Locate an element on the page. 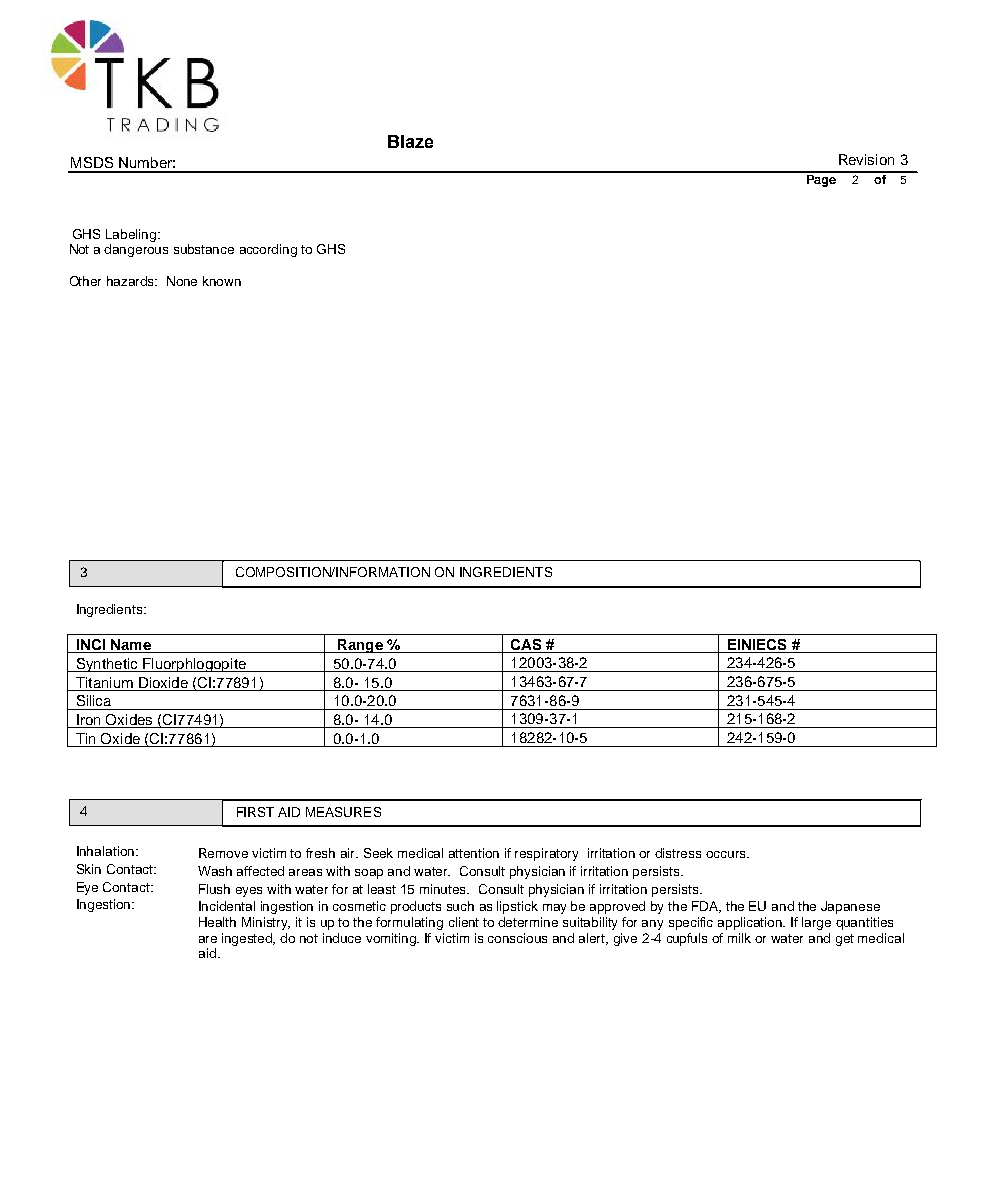 This document has width=1008, height=1199. Blaze is located at coordinates (410, 141).
